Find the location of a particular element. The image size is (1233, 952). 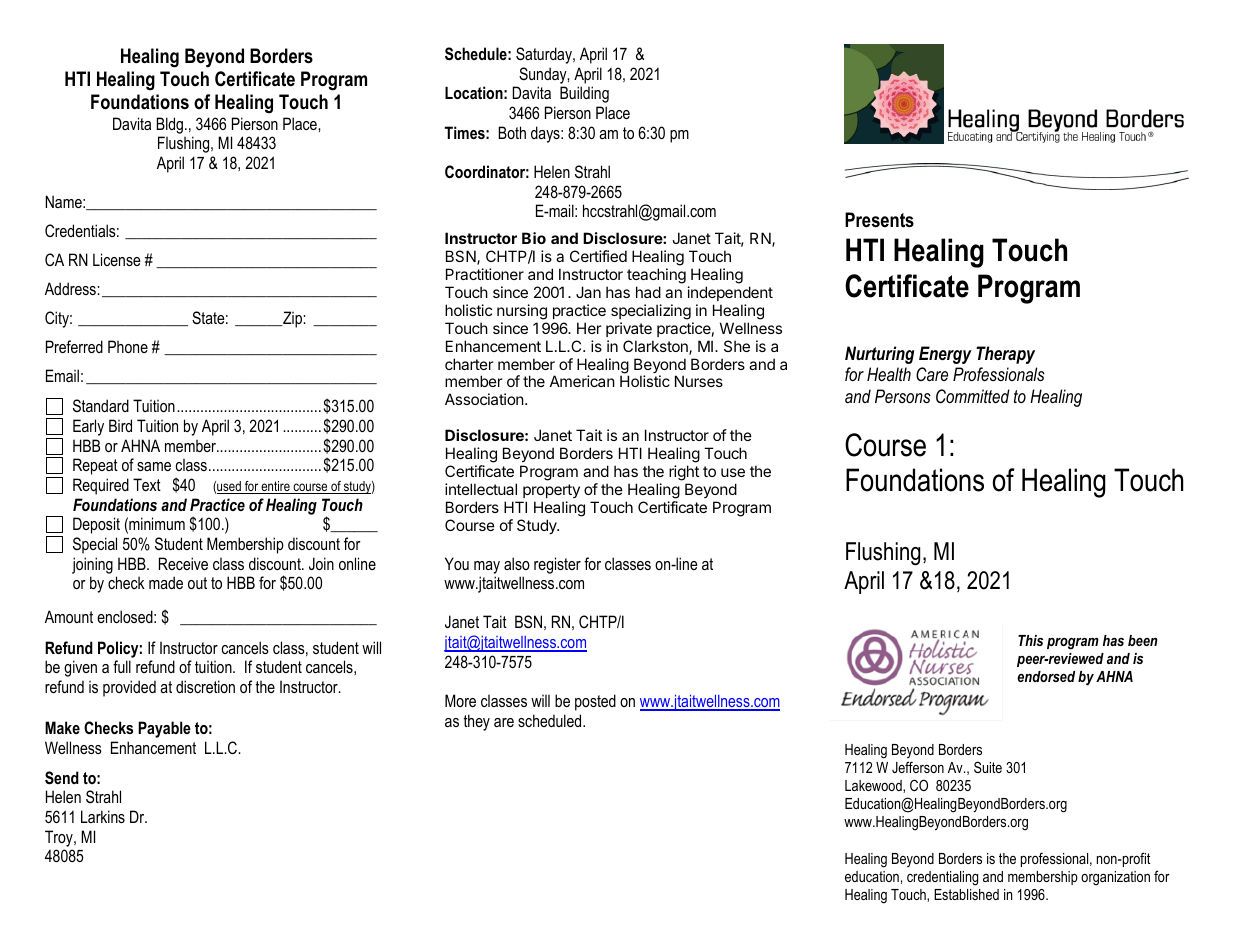

This is located at coordinates (1030, 640).
